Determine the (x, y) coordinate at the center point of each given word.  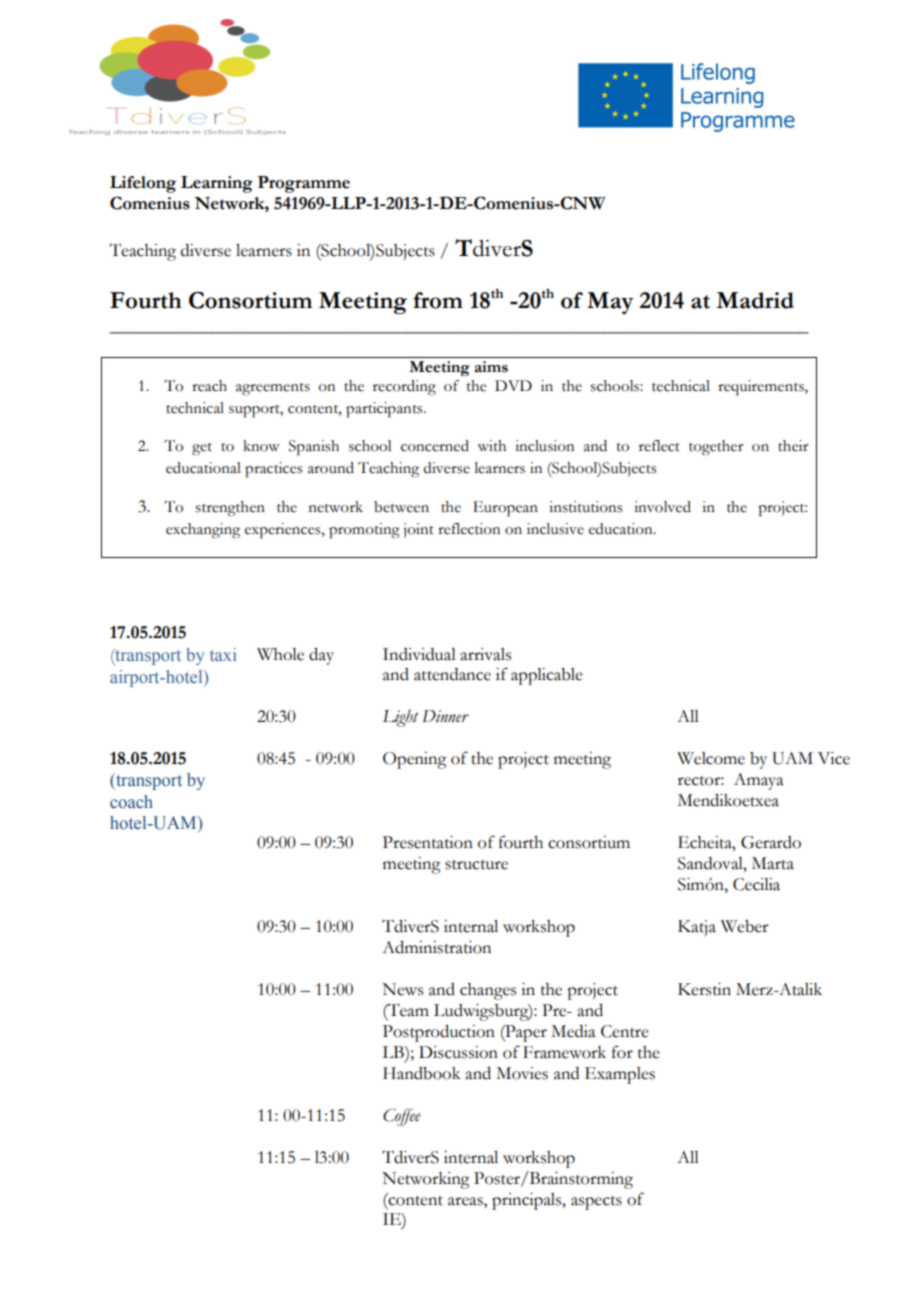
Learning (217, 184)
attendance (452, 674)
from (438, 300)
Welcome (711, 758)
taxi (223, 654)
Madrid (755, 300)
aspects (596, 1203)
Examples (620, 1075)
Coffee (402, 1117)
